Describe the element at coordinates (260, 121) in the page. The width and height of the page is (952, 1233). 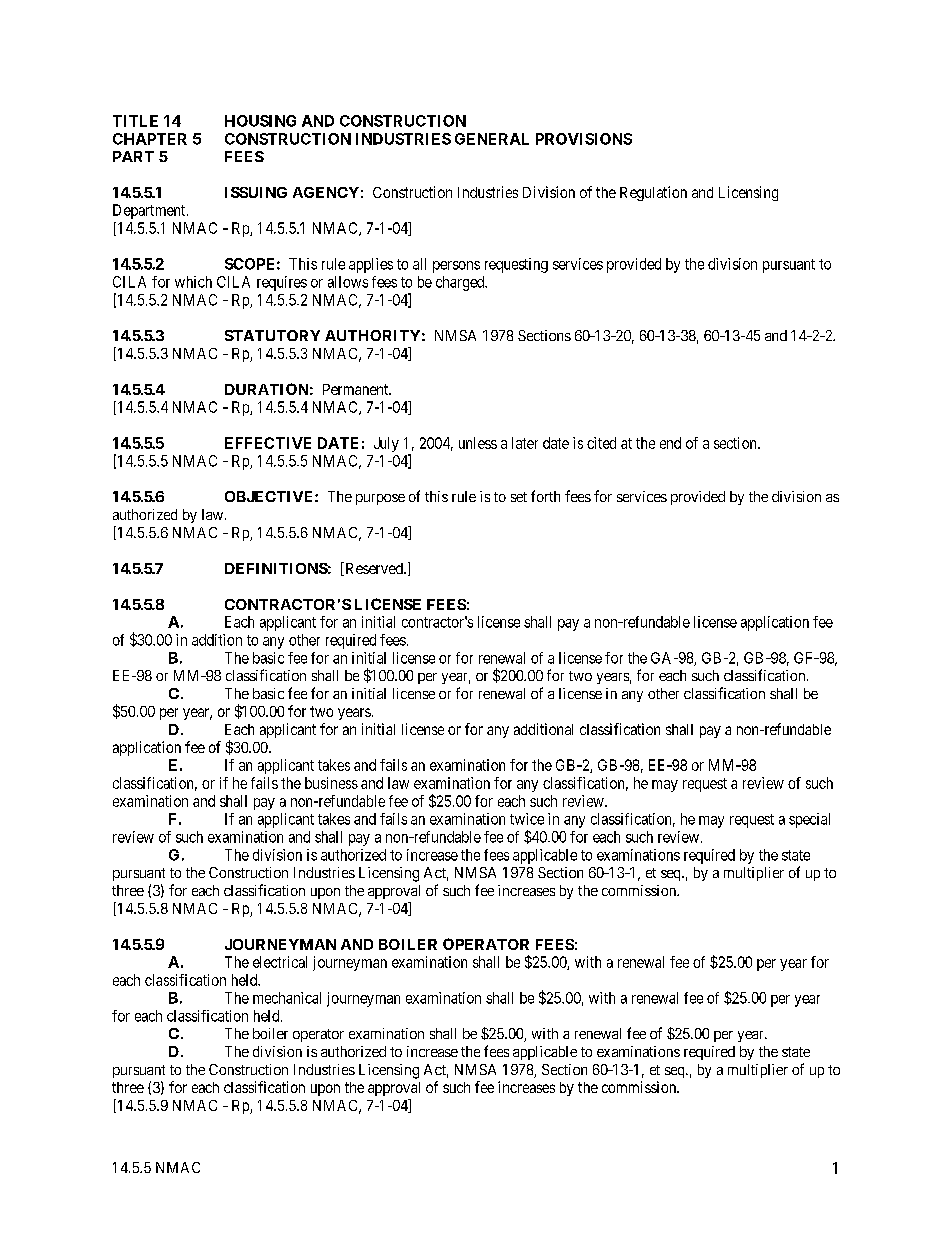
I see `HOUSING` at that location.
